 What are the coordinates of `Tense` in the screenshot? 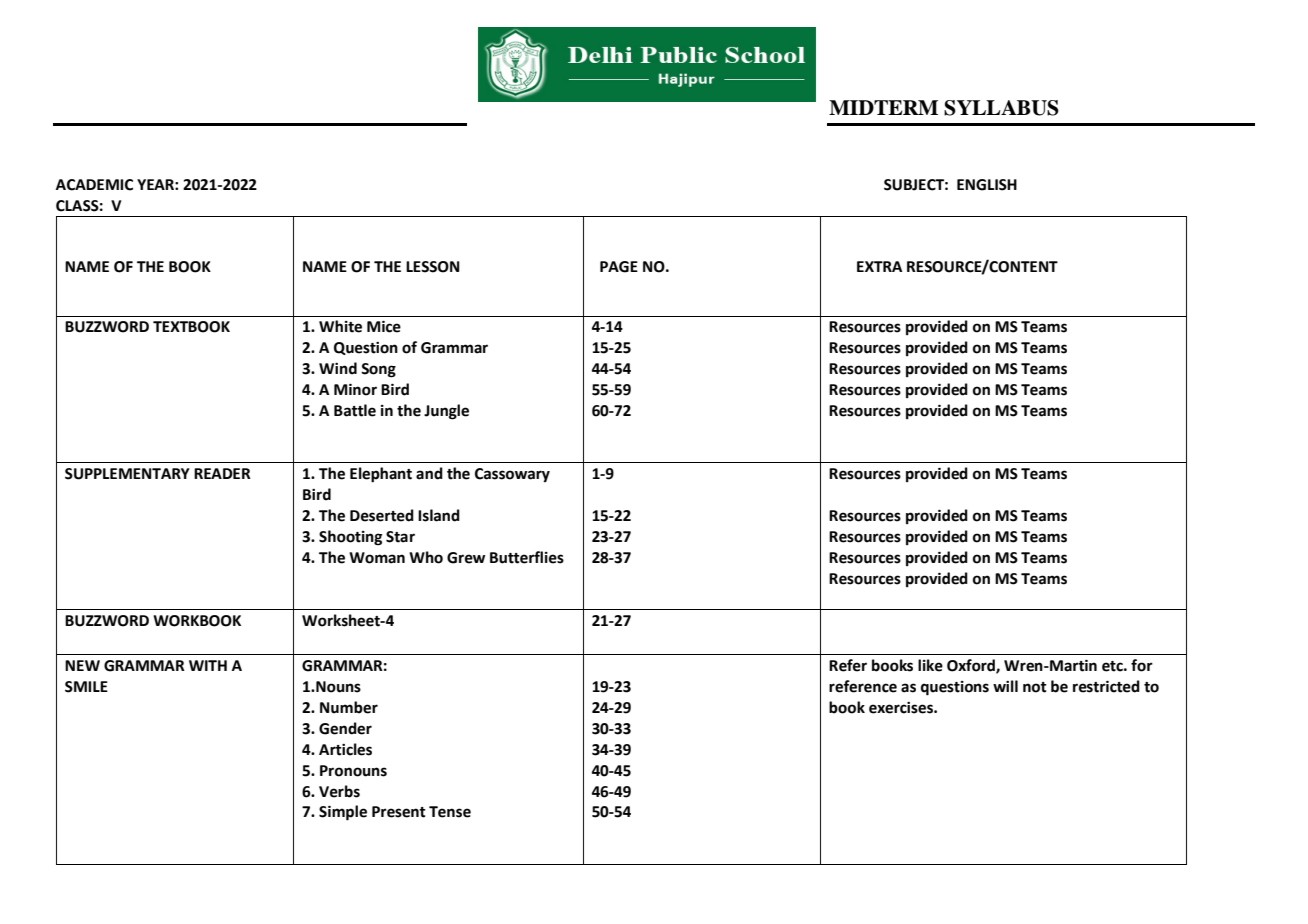 It's located at (450, 812).
